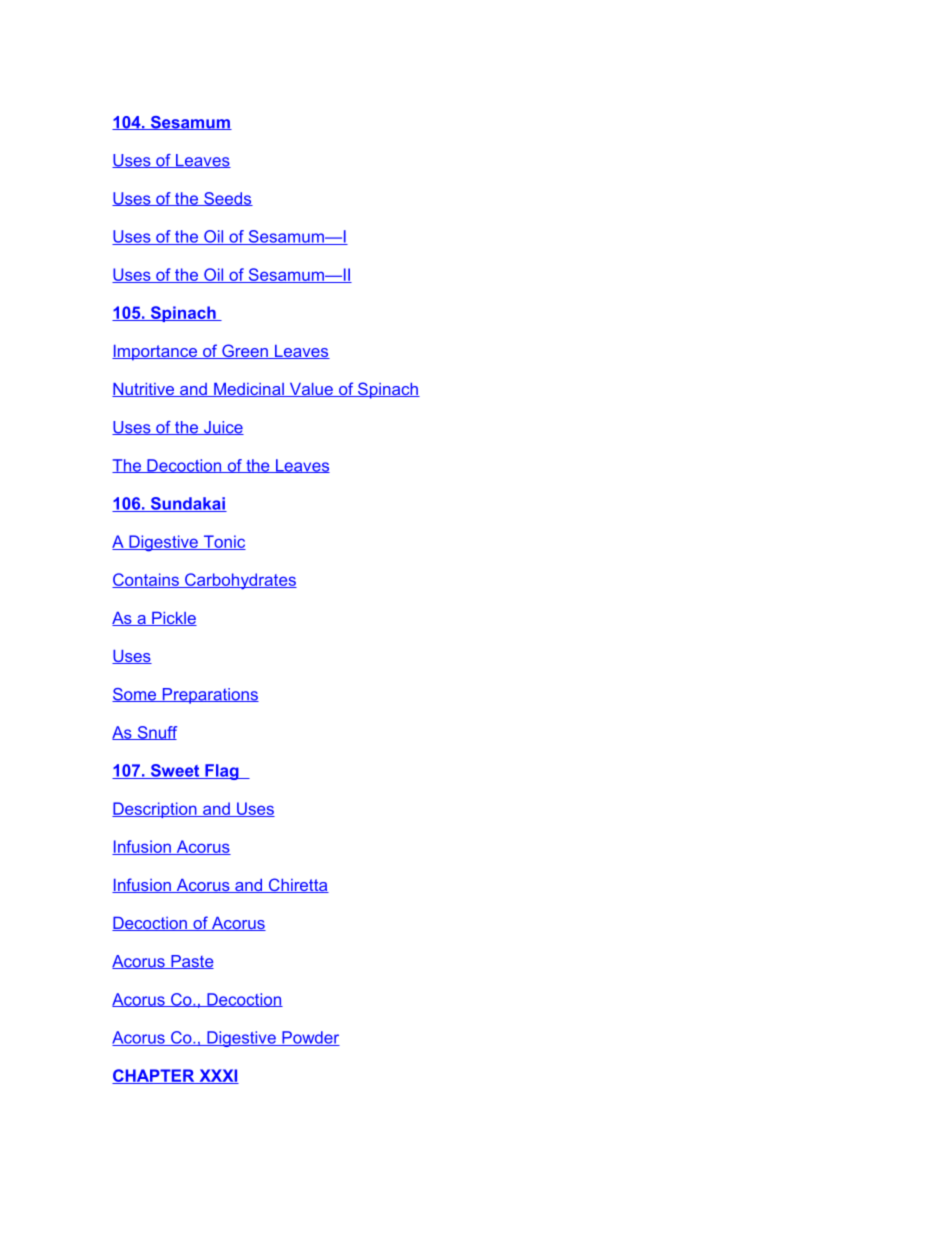  Describe the element at coordinates (155, 353) in the document. I see `Importance` at that location.
